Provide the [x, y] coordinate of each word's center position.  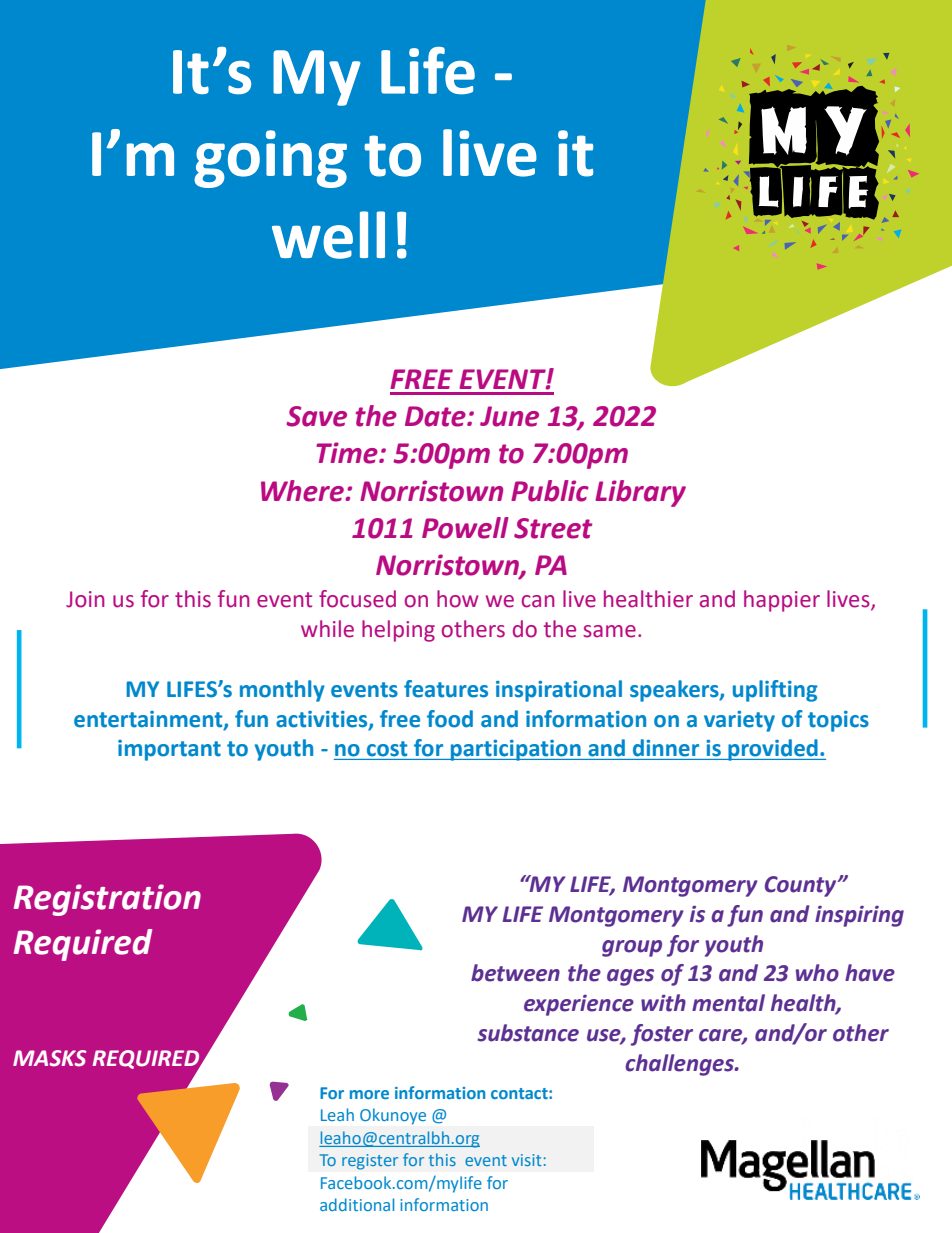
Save [316, 416]
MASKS [49, 1058]
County [802, 886]
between [515, 973]
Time [348, 453]
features [446, 689]
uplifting [775, 691]
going [270, 159]
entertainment [149, 720]
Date [436, 416]
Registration [107, 900]
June [509, 416]
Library [640, 493]
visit [526, 1160]
